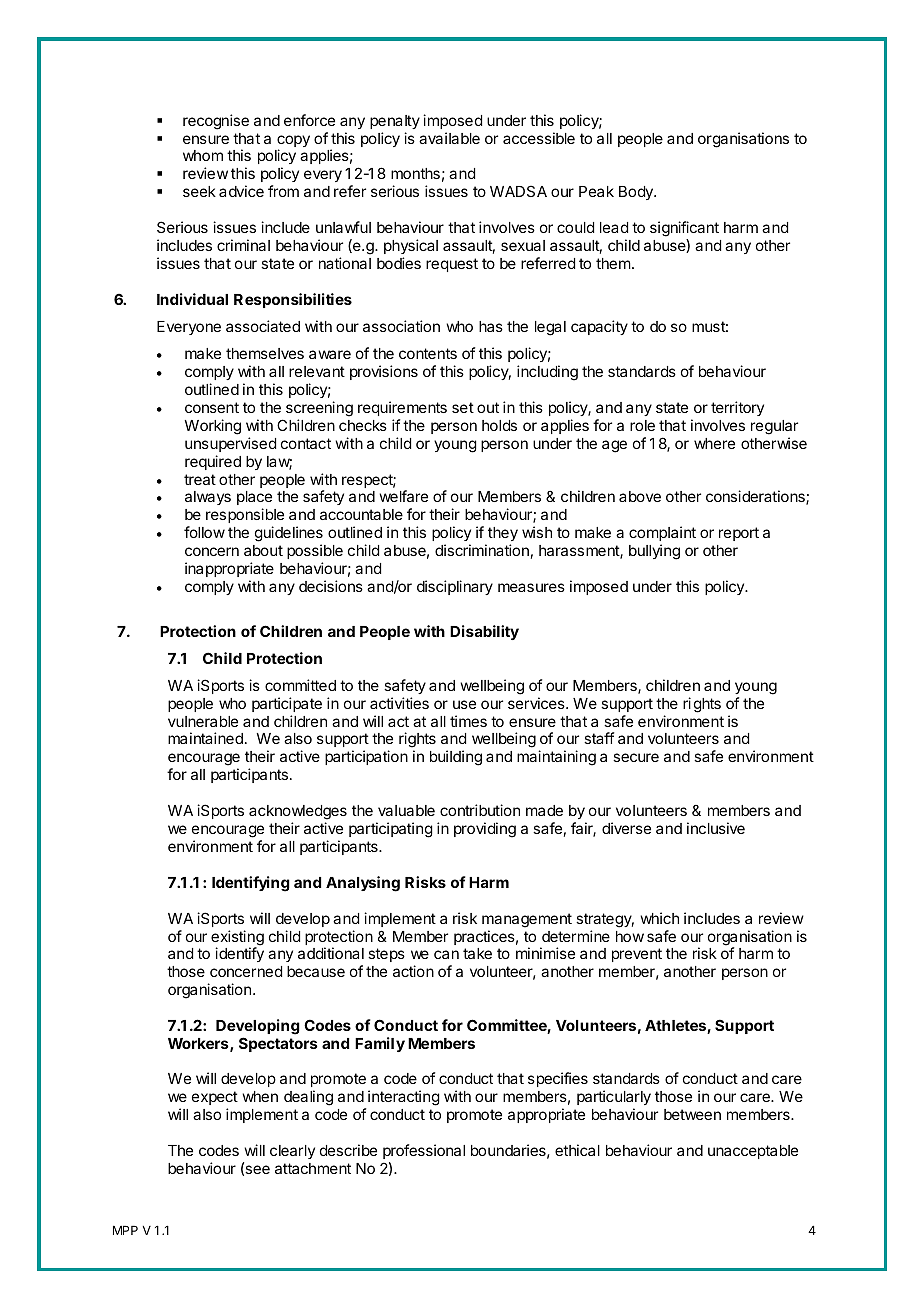 This page has width=924, height=1308. Describe the element at coordinates (205, 738) in the page. I see `maintained` at that location.
